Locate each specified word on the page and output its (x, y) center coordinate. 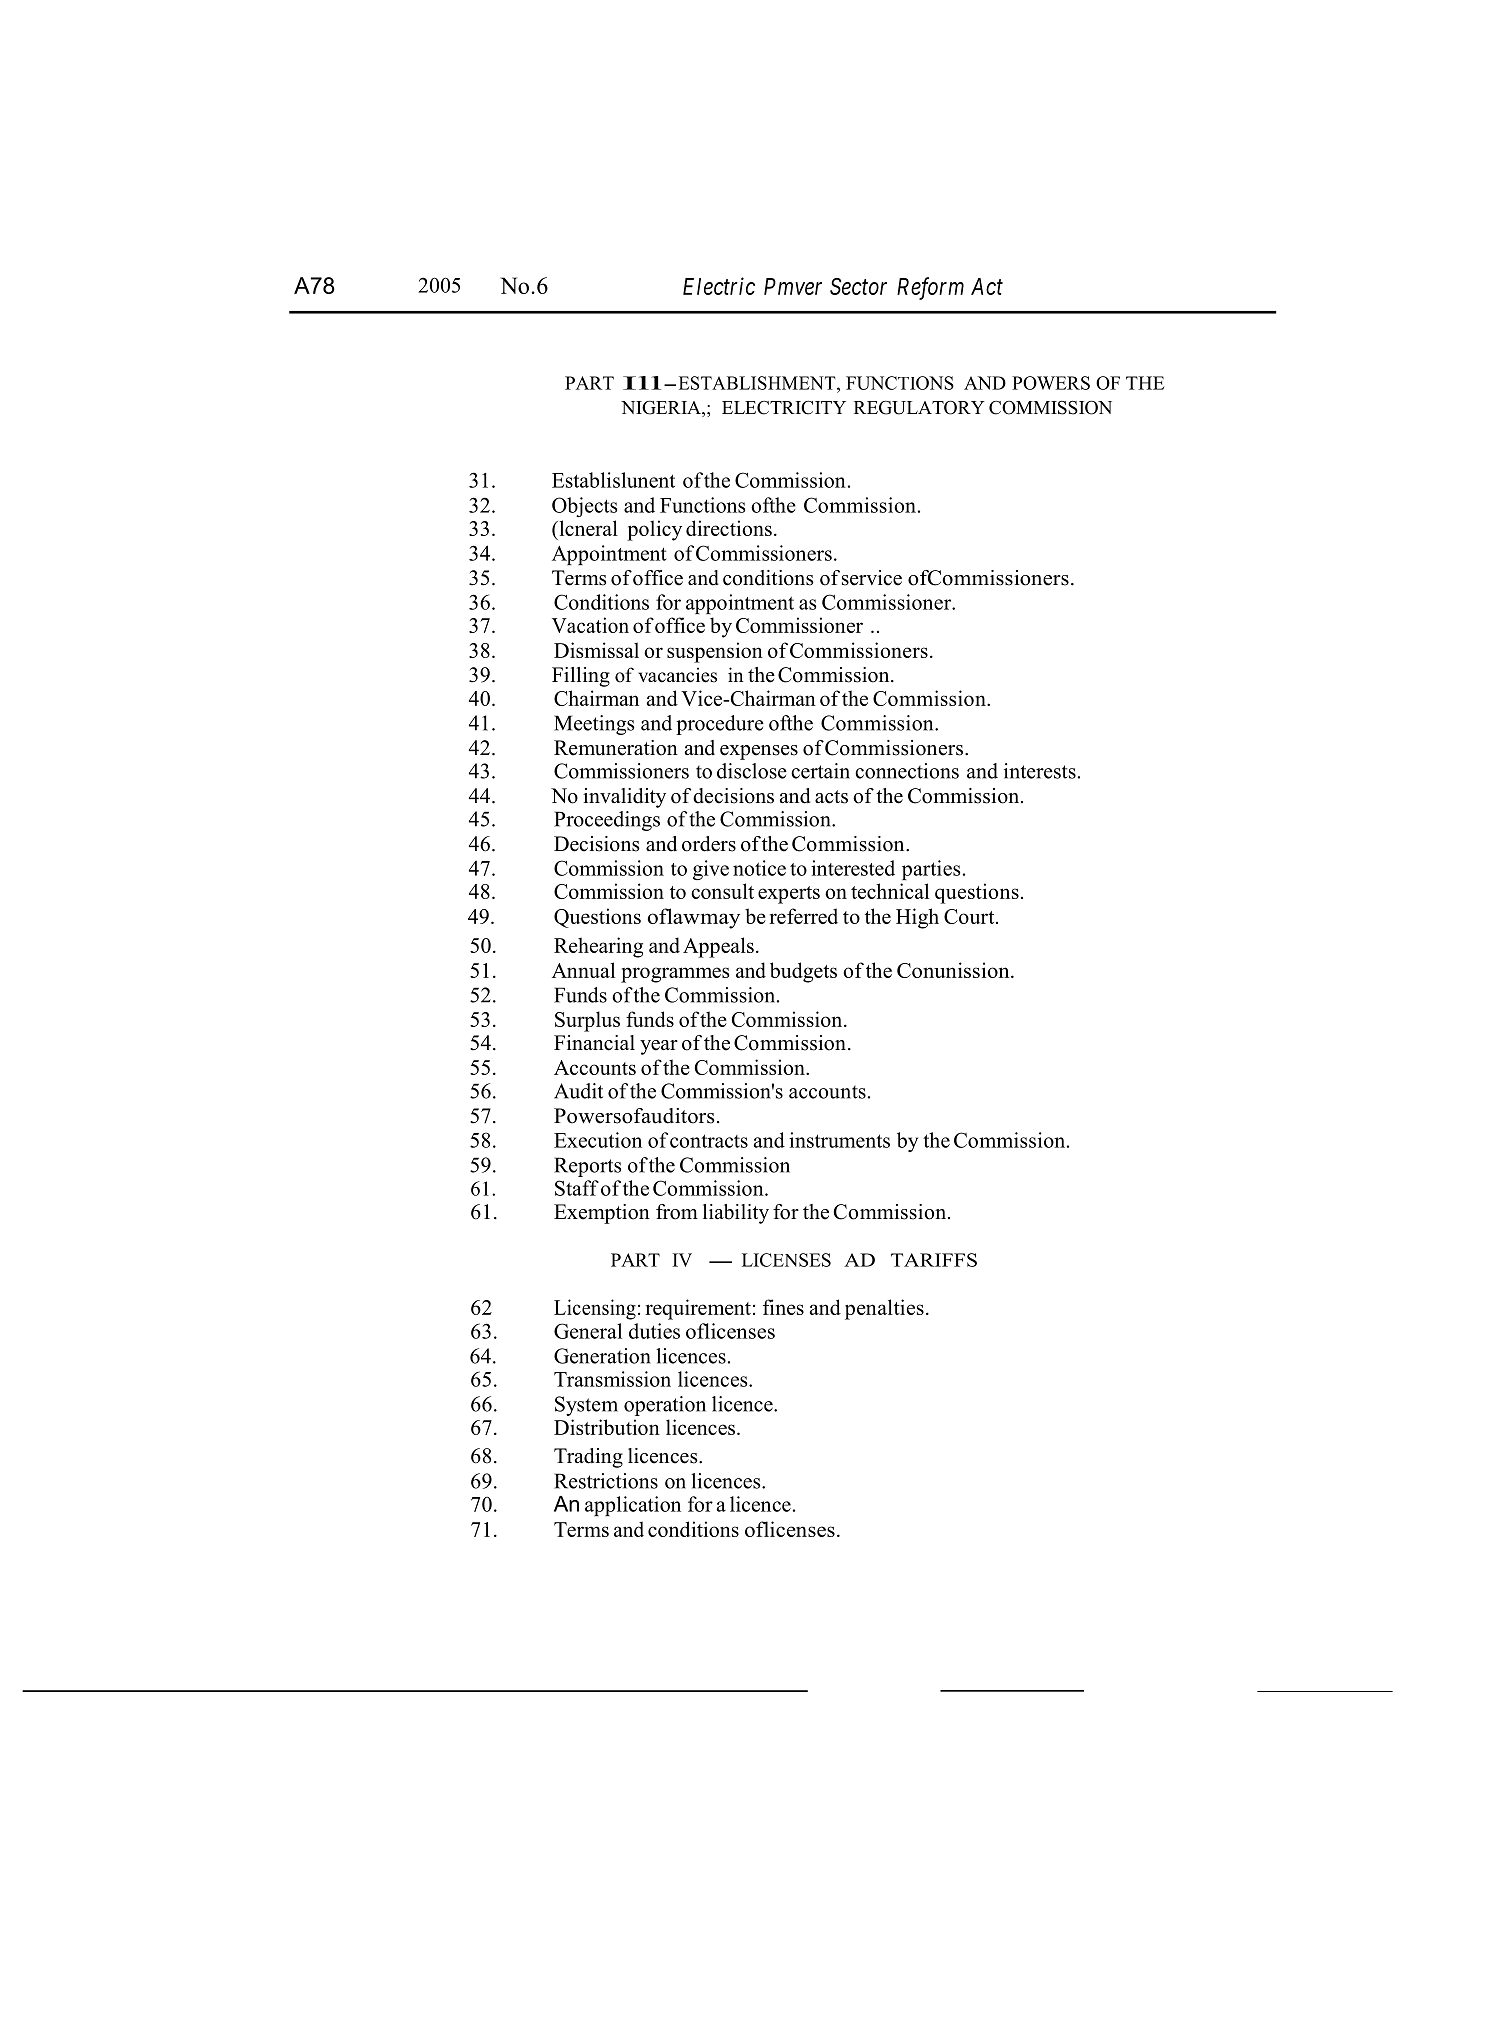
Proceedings (607, 821)
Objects (584, 507)
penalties (884, 1309)
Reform (930, 288)
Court (970, 916)
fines (783, 1307)
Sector (858, 286)
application (633, 1506)
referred (803, 916)
